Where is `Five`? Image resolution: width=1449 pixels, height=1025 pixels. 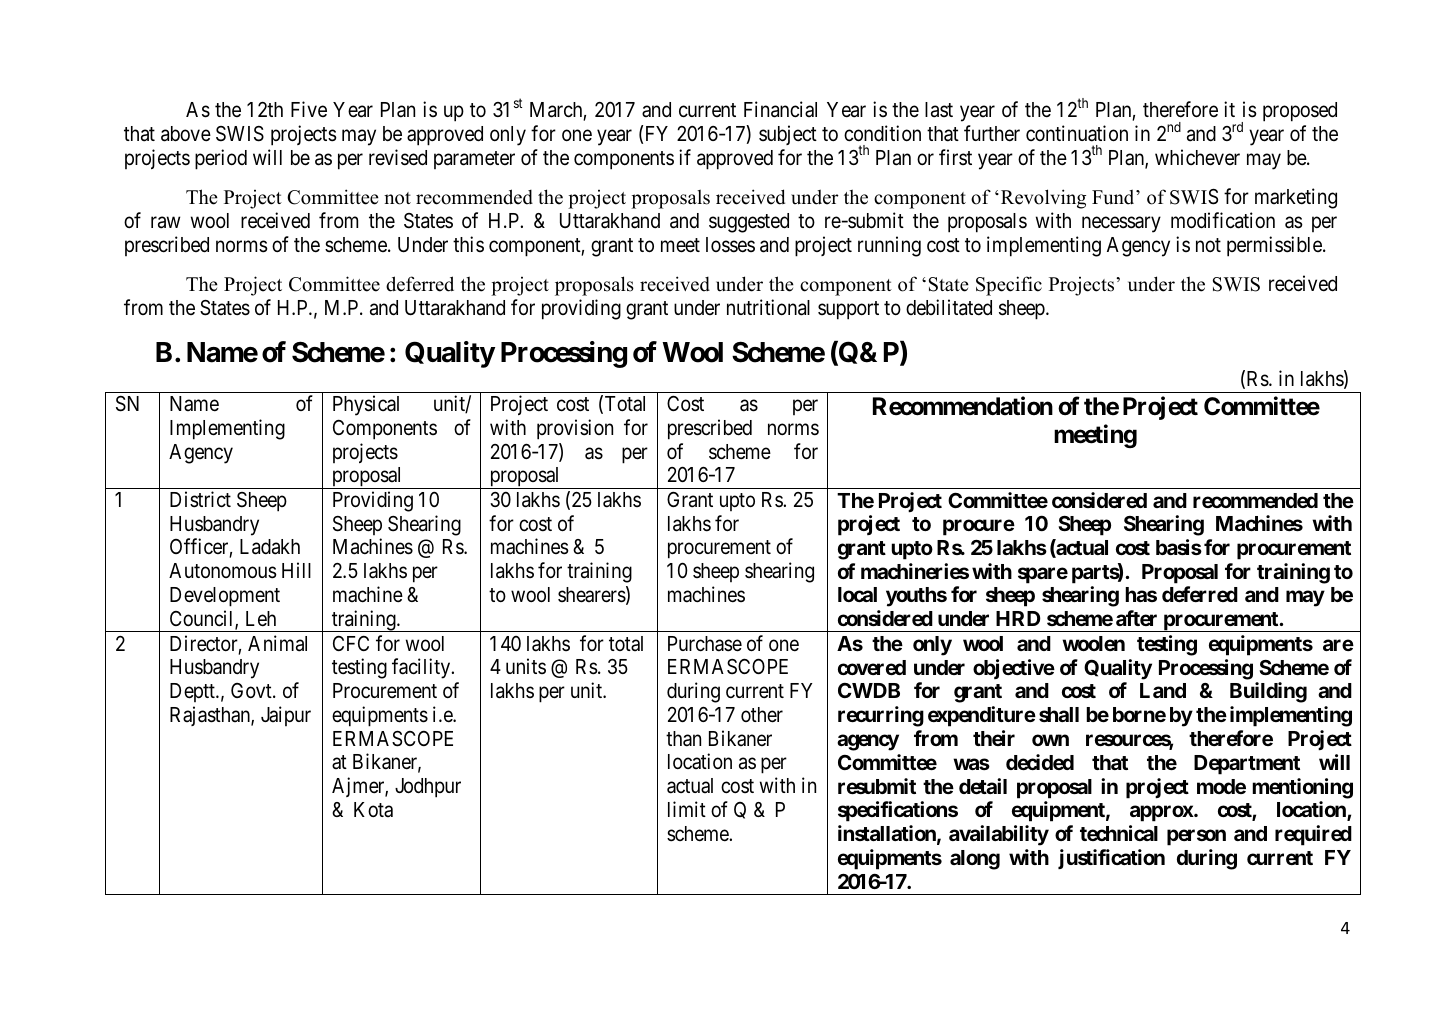
Five is located at coordinates (309, 109).
